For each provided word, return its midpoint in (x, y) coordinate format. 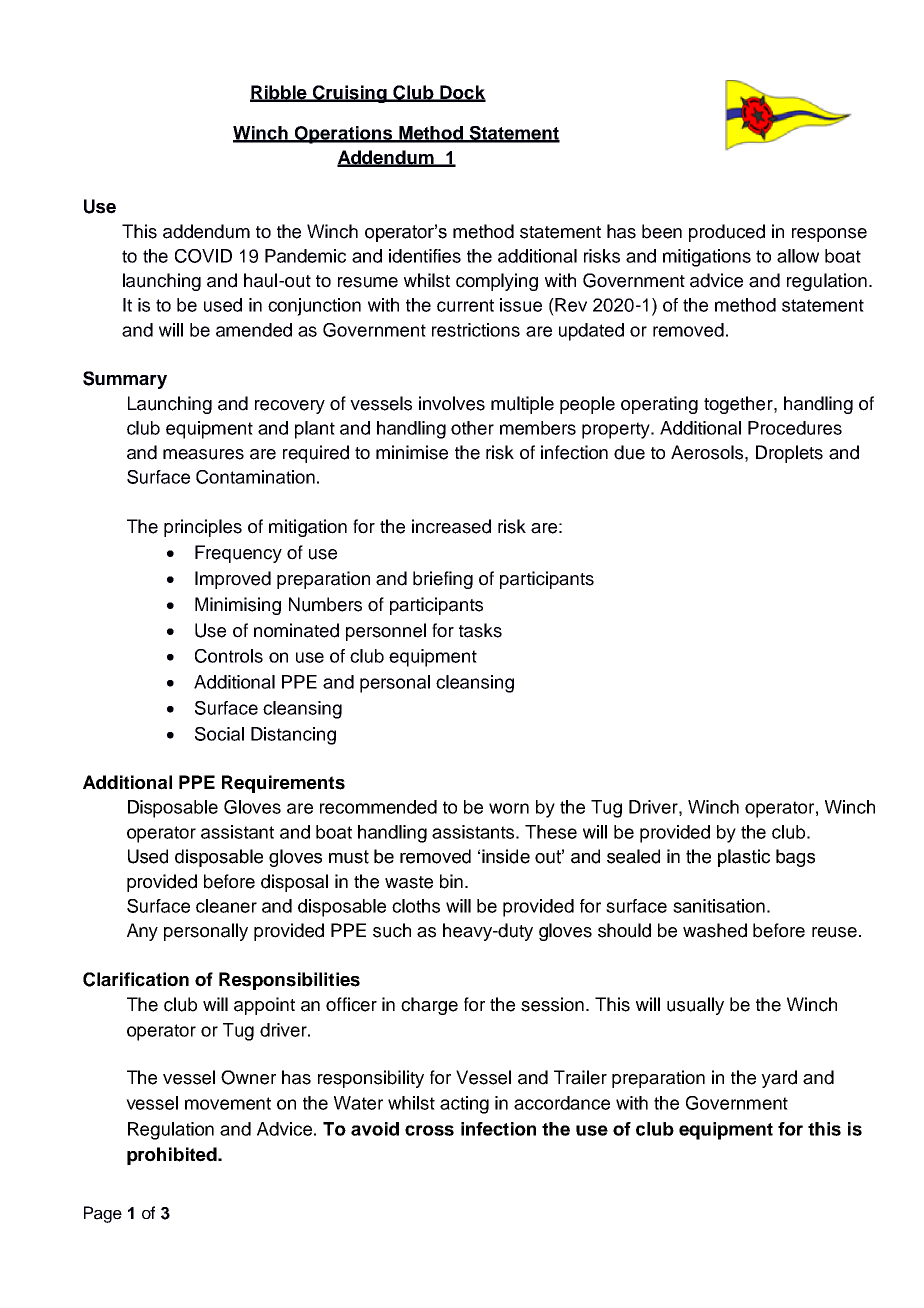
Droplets (789, 454)
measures (203, 454)
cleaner (226, 906)
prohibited (173, 1156)
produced (727, 233)
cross (429, 1130)
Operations (344, 135)
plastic (744, 858)
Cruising (349, 94)
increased (451, 526)
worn (509, 808)
